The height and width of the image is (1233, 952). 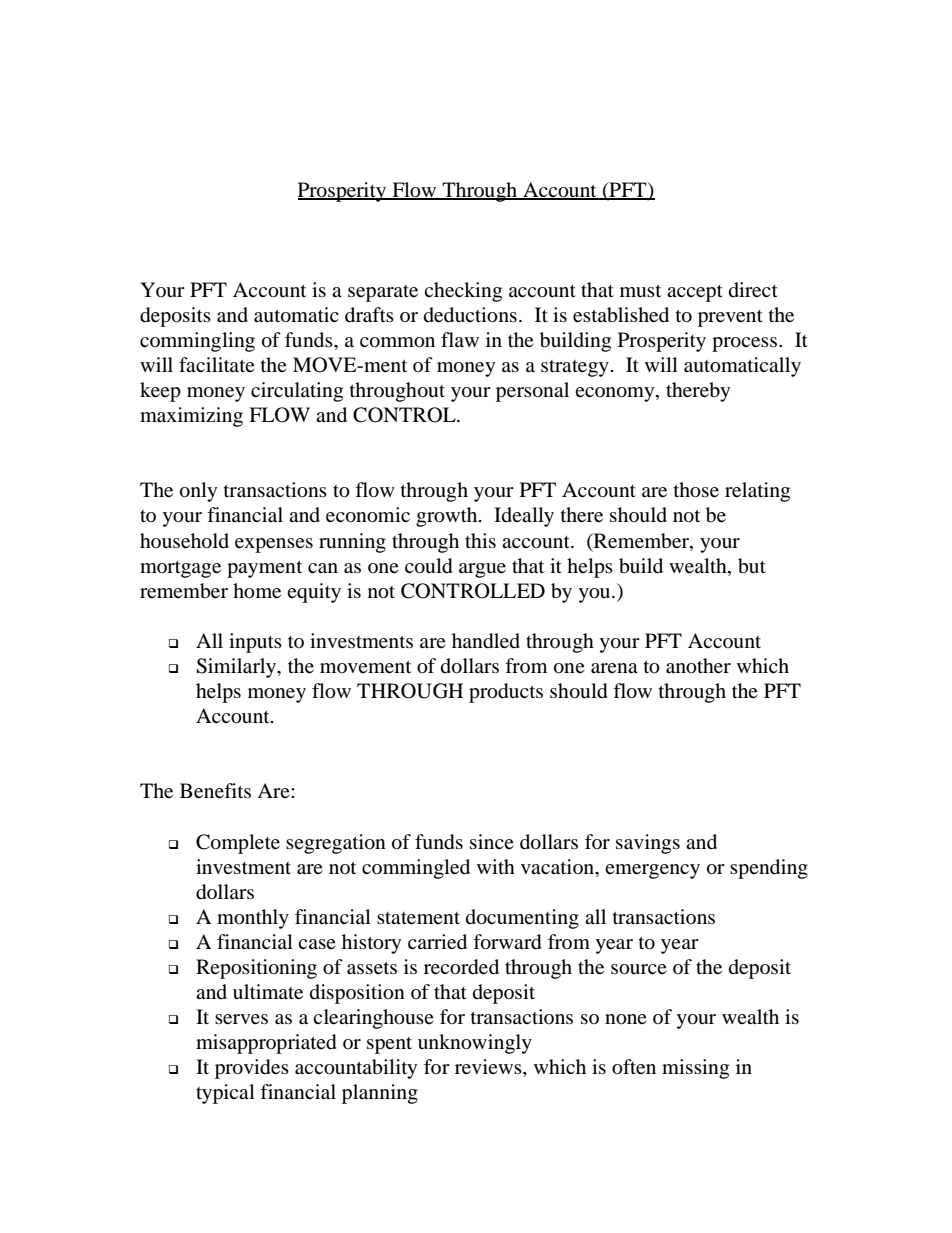 What do you see at coordinates (252, 1069) in the image?
I see `provides` at bounding box center [252, 1069].
